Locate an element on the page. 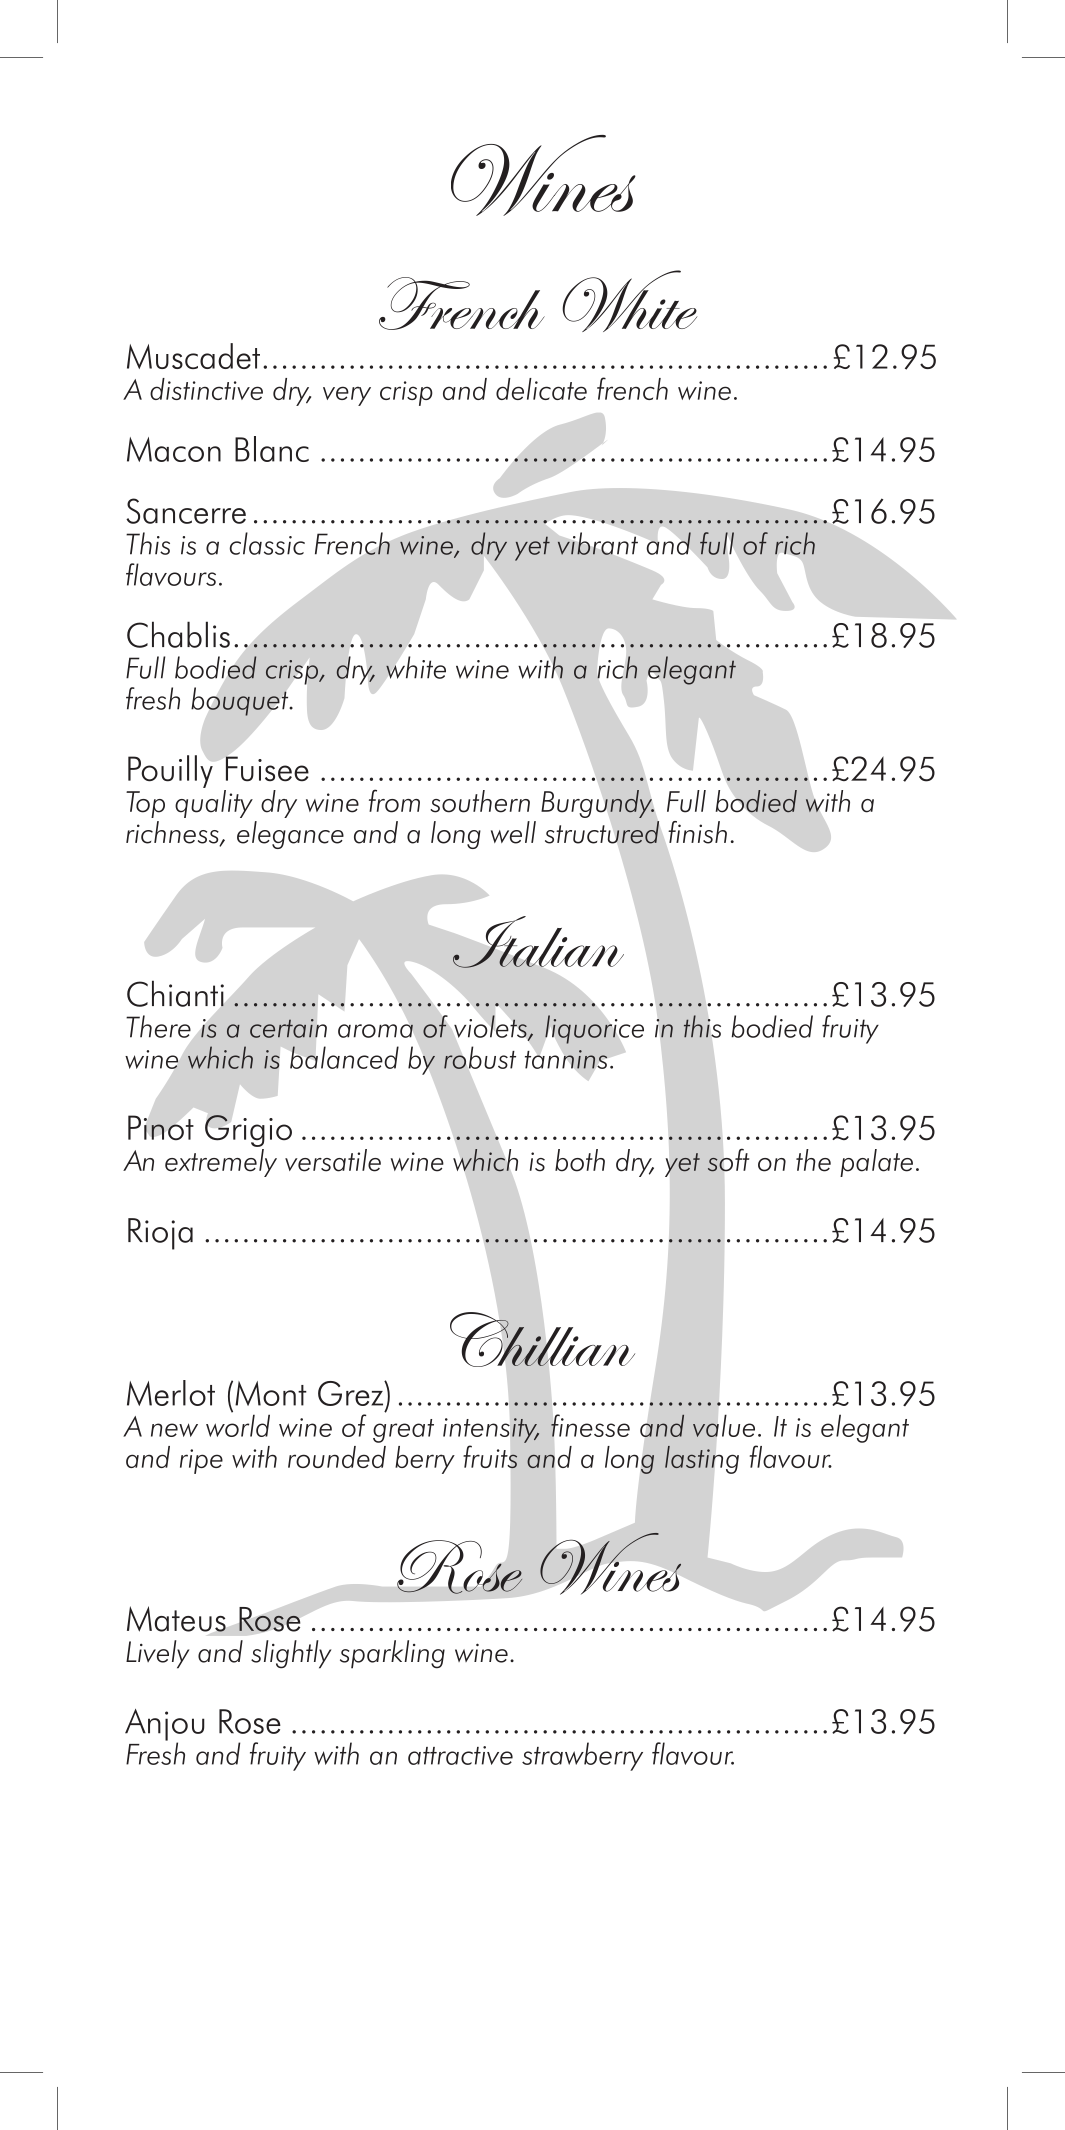 Image resolution: width=1065 pixels, height=2130 pixels. liquorice is located at coordinates (594, 1029).
